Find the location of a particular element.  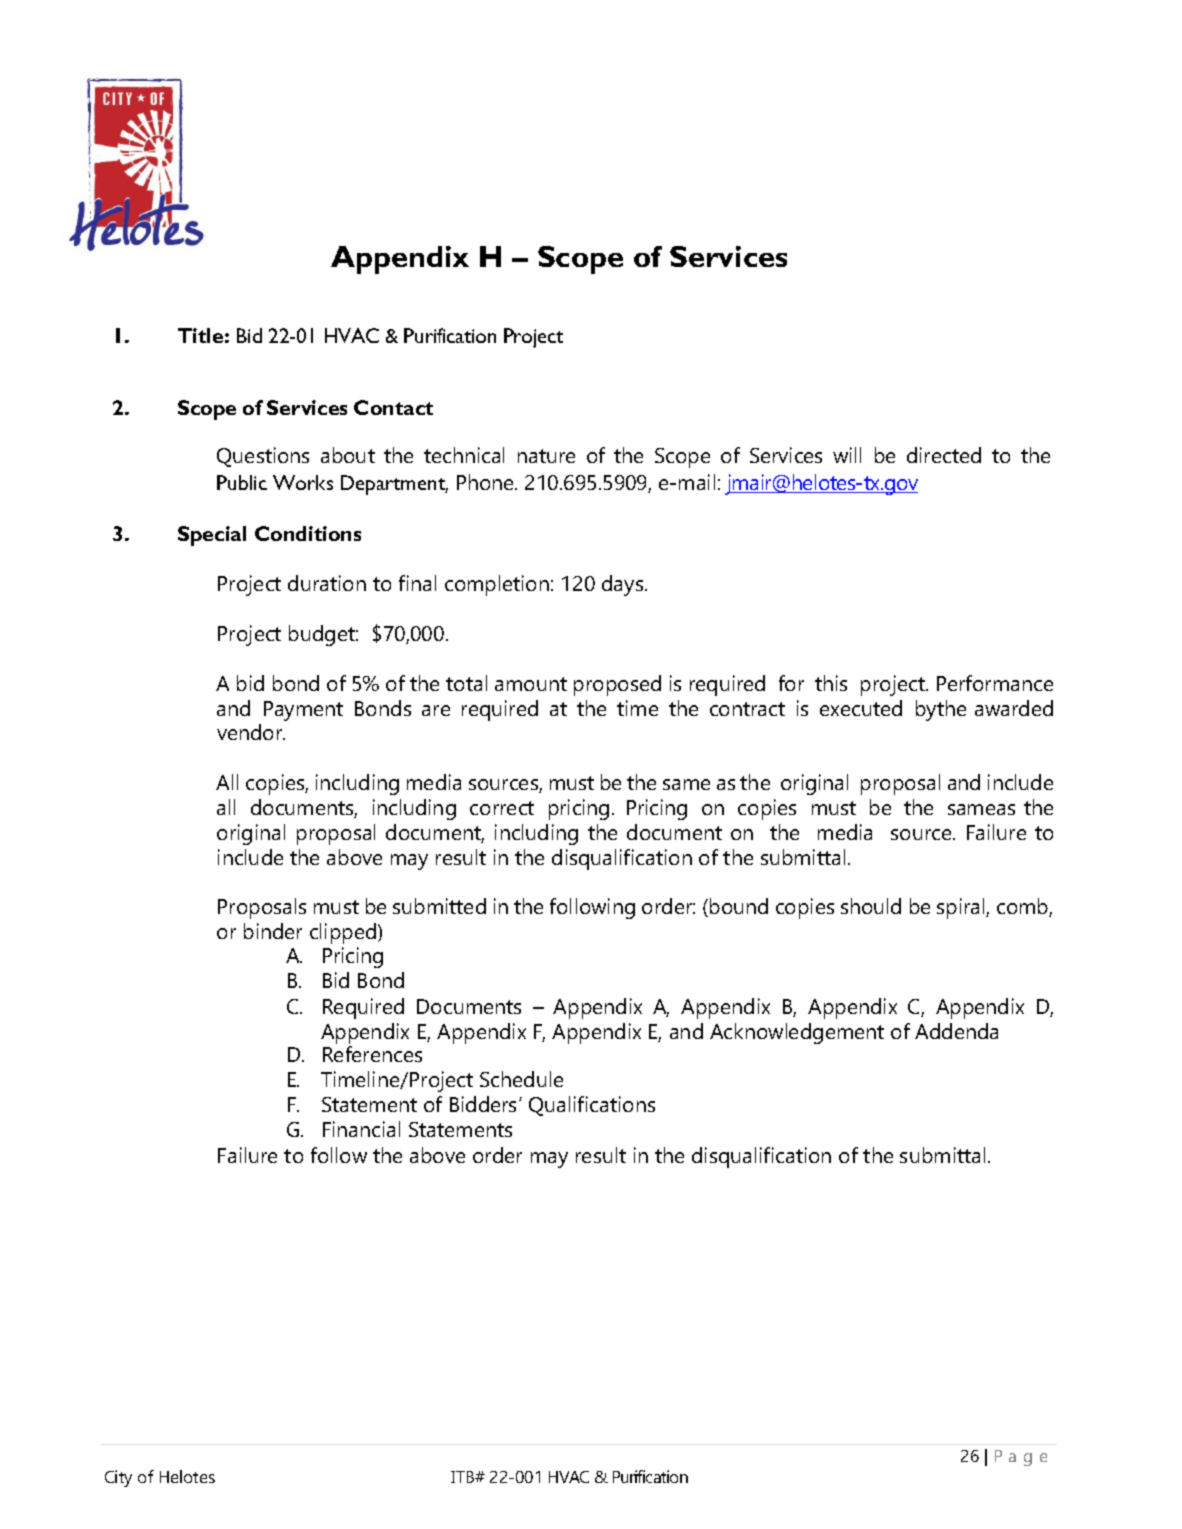

Qualifications is located at coordinates (592, 1106).
